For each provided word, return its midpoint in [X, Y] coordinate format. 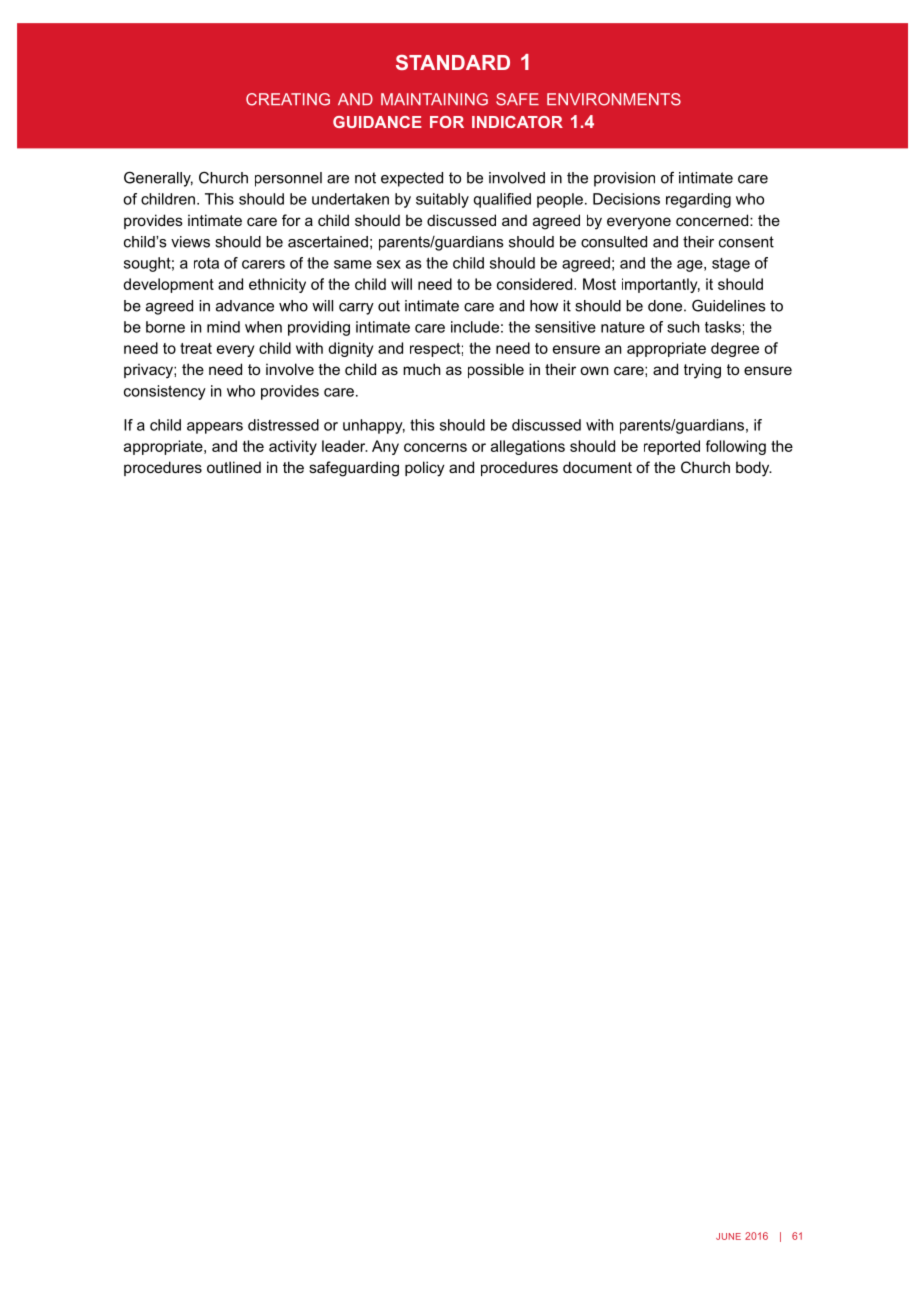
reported [672, 447]
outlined [234, 467]
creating [288, 99]
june [728, 1236]
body [754, 469]
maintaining [434, 99]
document [597, 467]
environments [614, 99]
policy [425, 469]
